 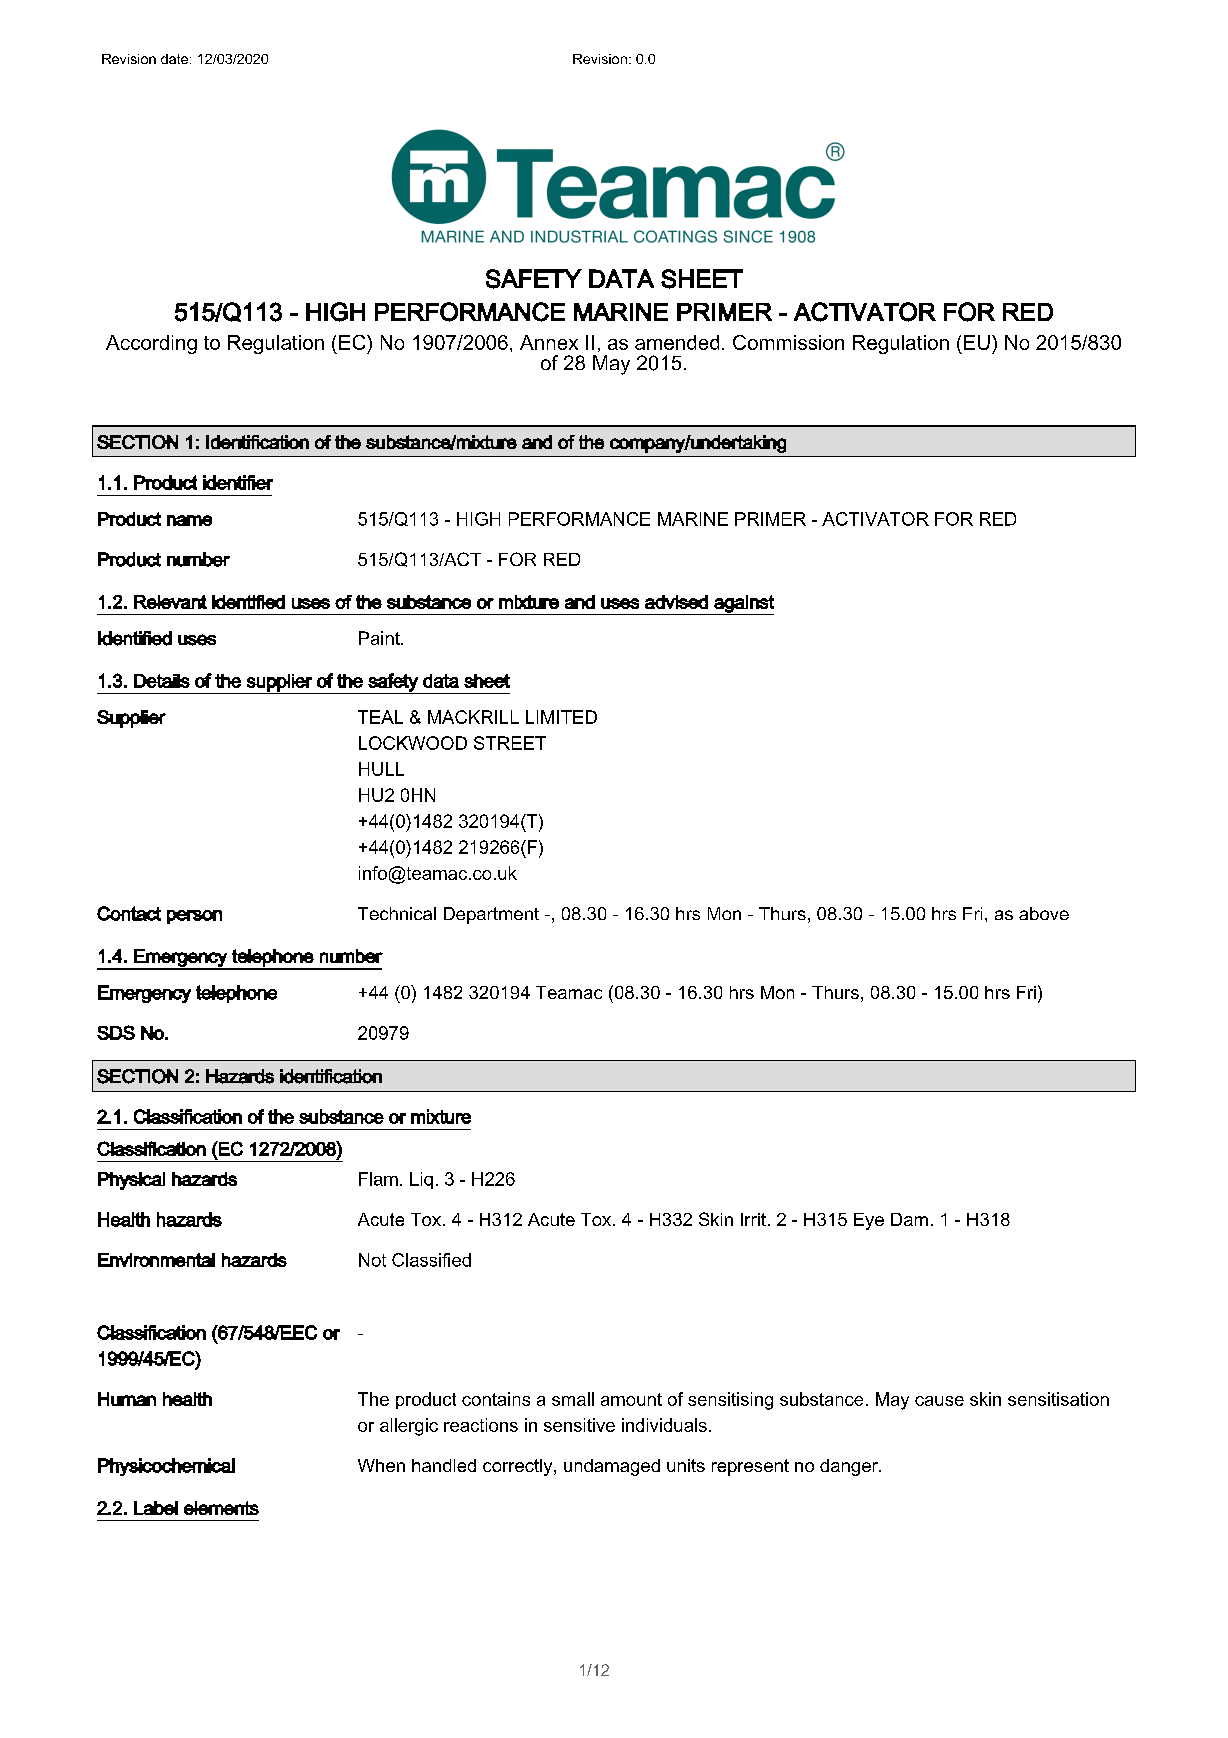 What do you see at coordinates (221, 1508) in the screenshot?
I see `elements` at bounding box center [221, 1508].
